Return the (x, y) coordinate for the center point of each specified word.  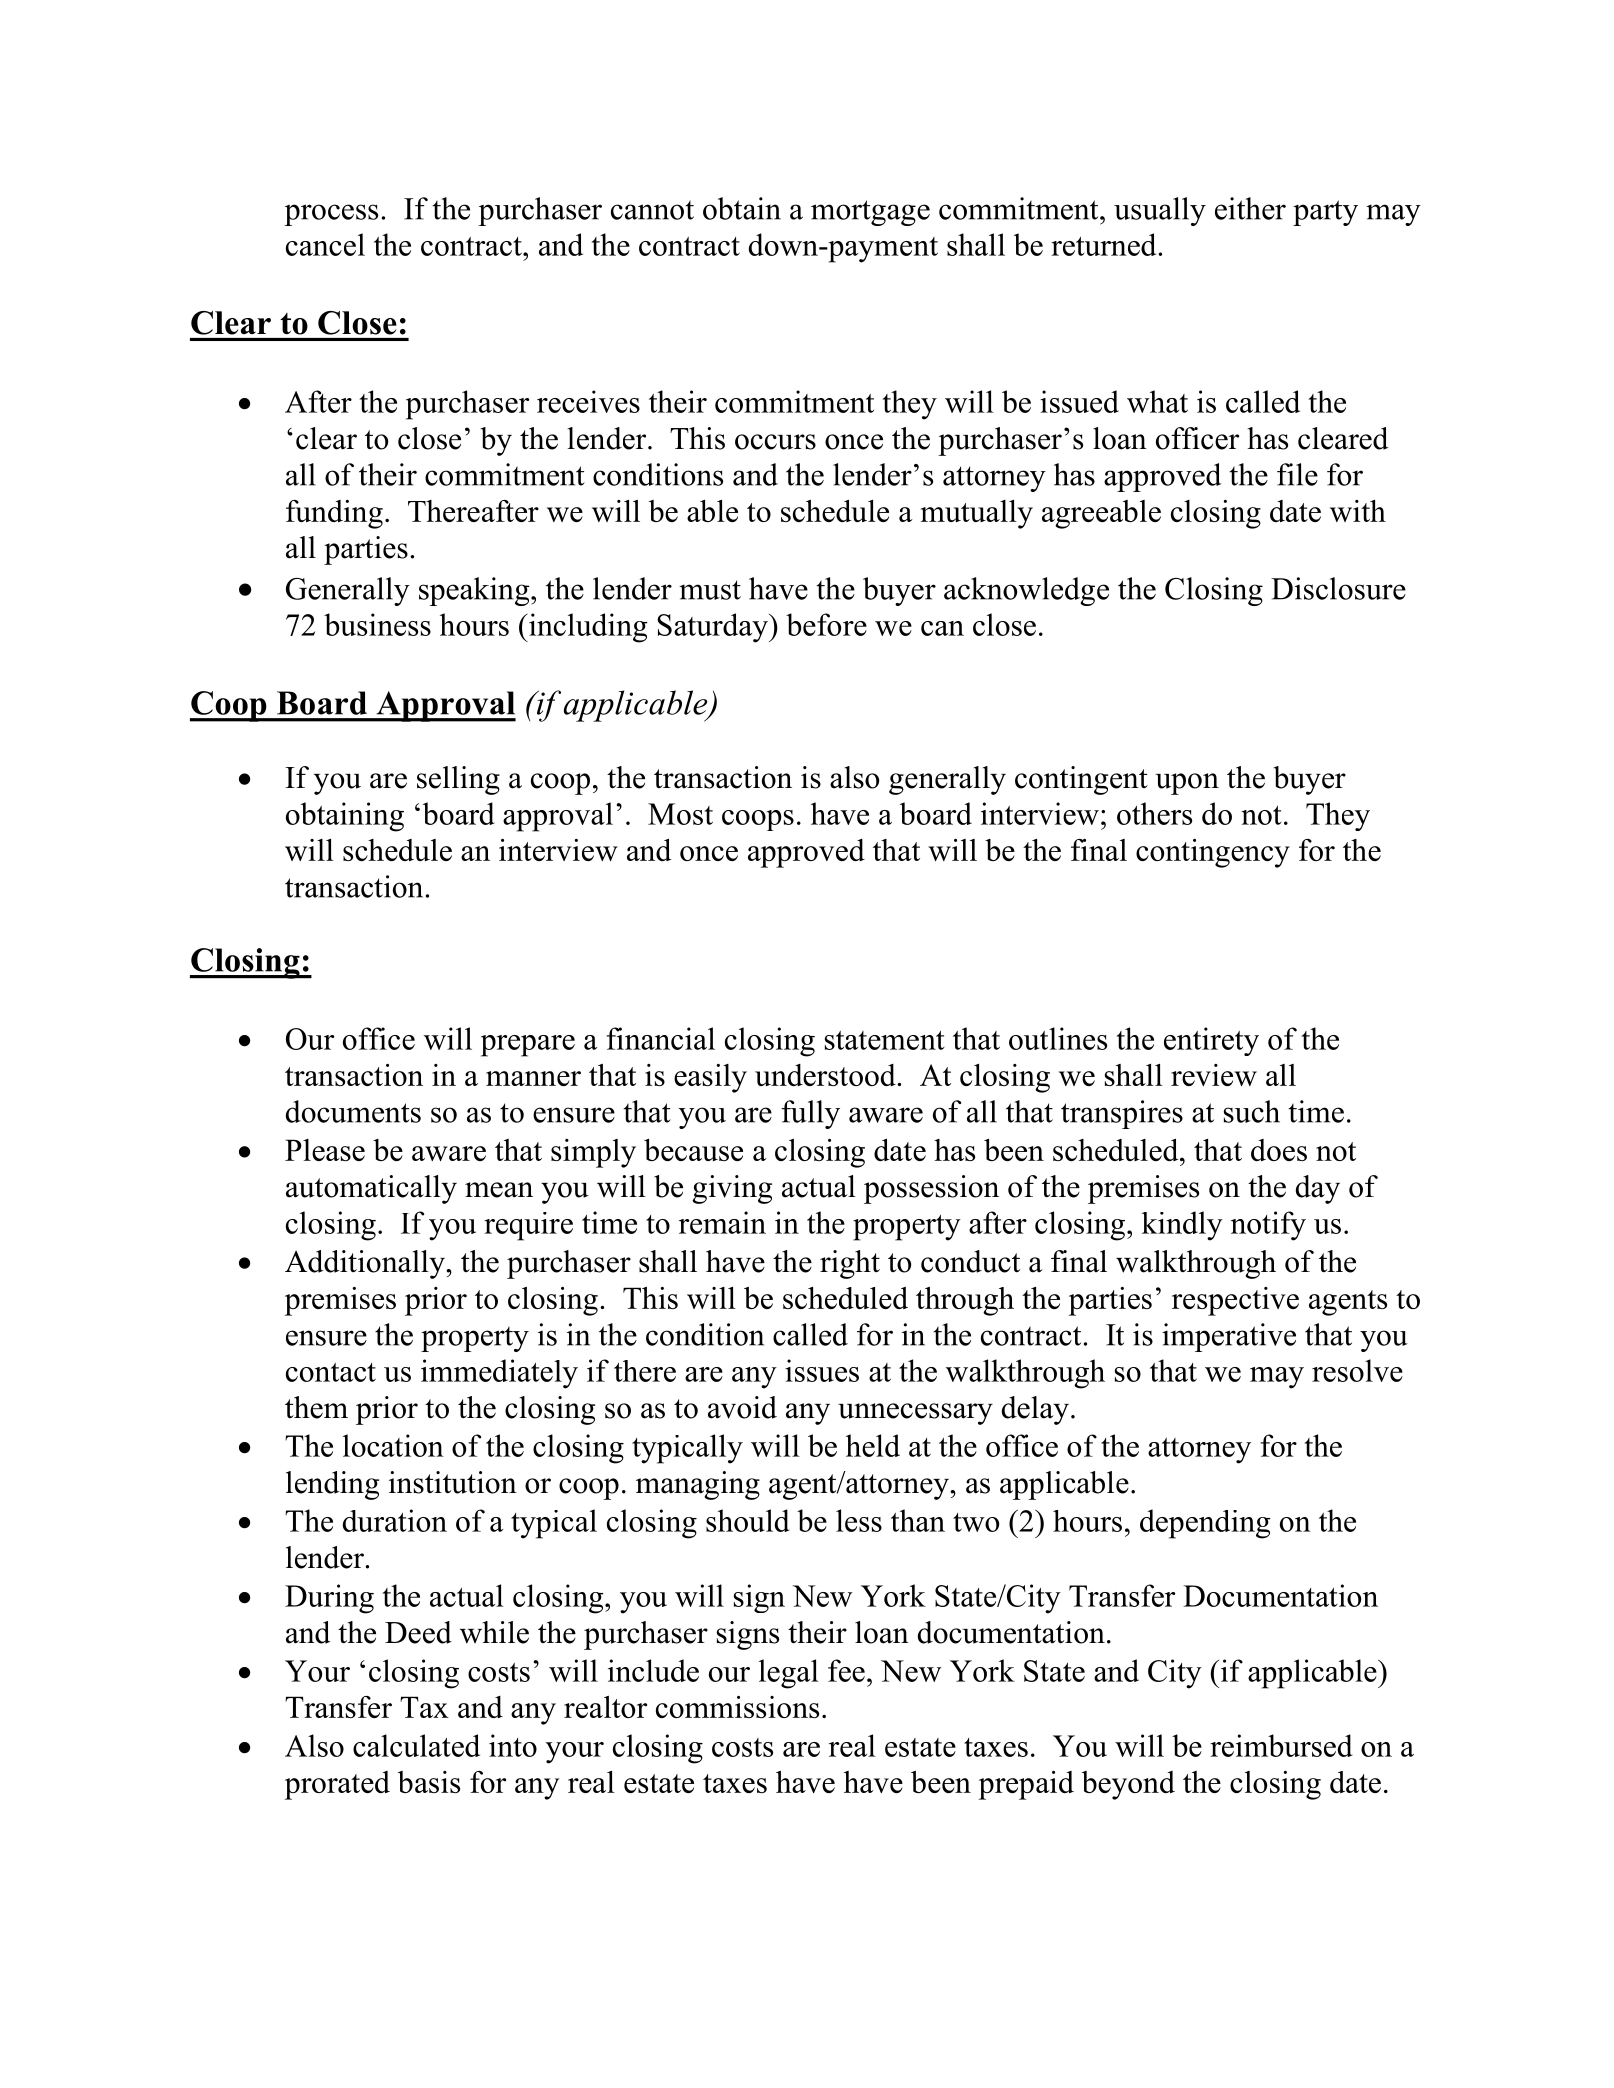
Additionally (366, 1264)
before (826, 624)
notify (1268, 1226)
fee (846, 1670)
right (850, 1264)
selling (458, 780)
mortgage (870, 213)
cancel (325, 244)
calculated (416, 1745)
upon (1187, 784)
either (1250, 208)
